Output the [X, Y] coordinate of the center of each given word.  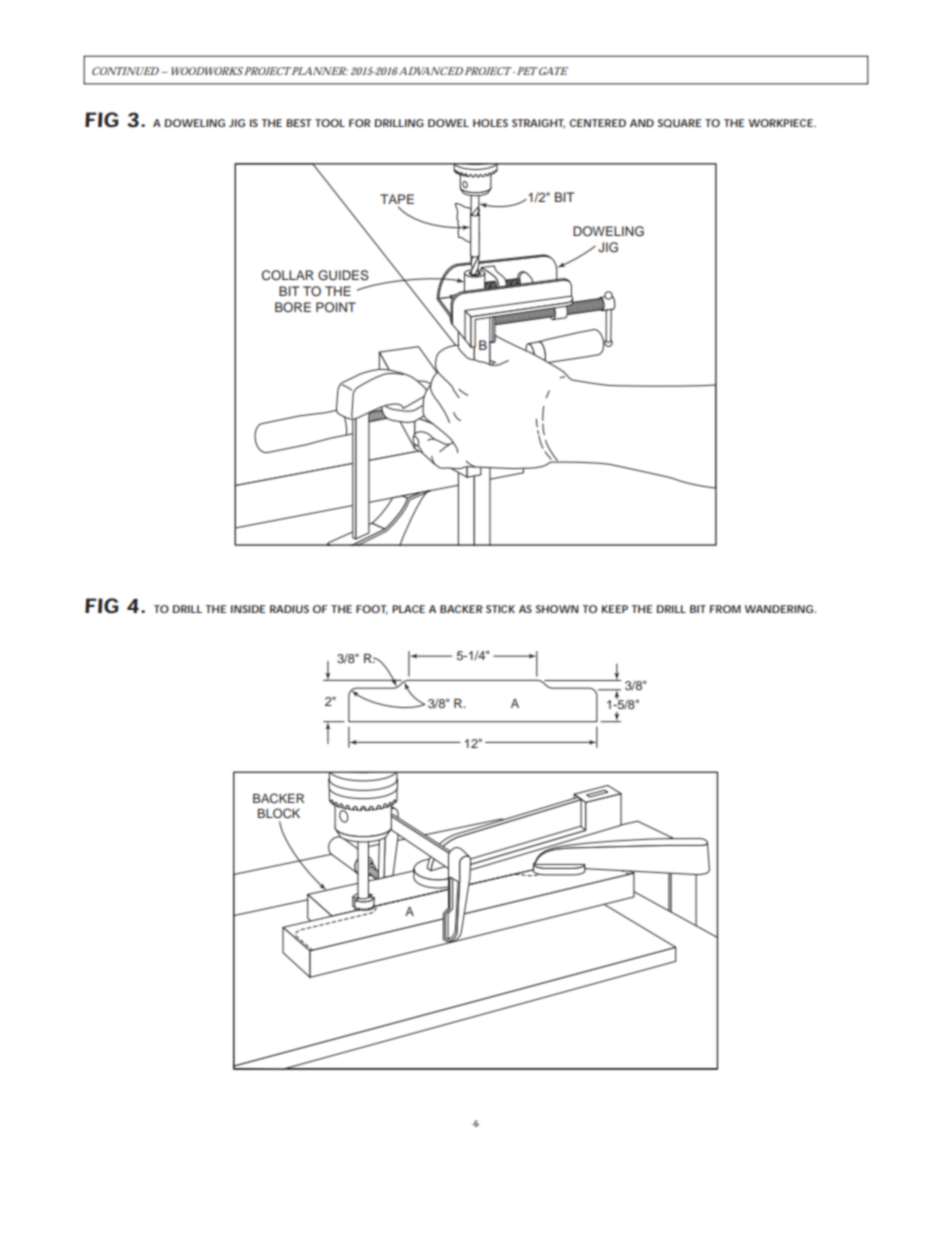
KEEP [614, 609]
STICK [500, 609]
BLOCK [279, 813]
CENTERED [597, 123]
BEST [299, 123]
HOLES [490, 123]
